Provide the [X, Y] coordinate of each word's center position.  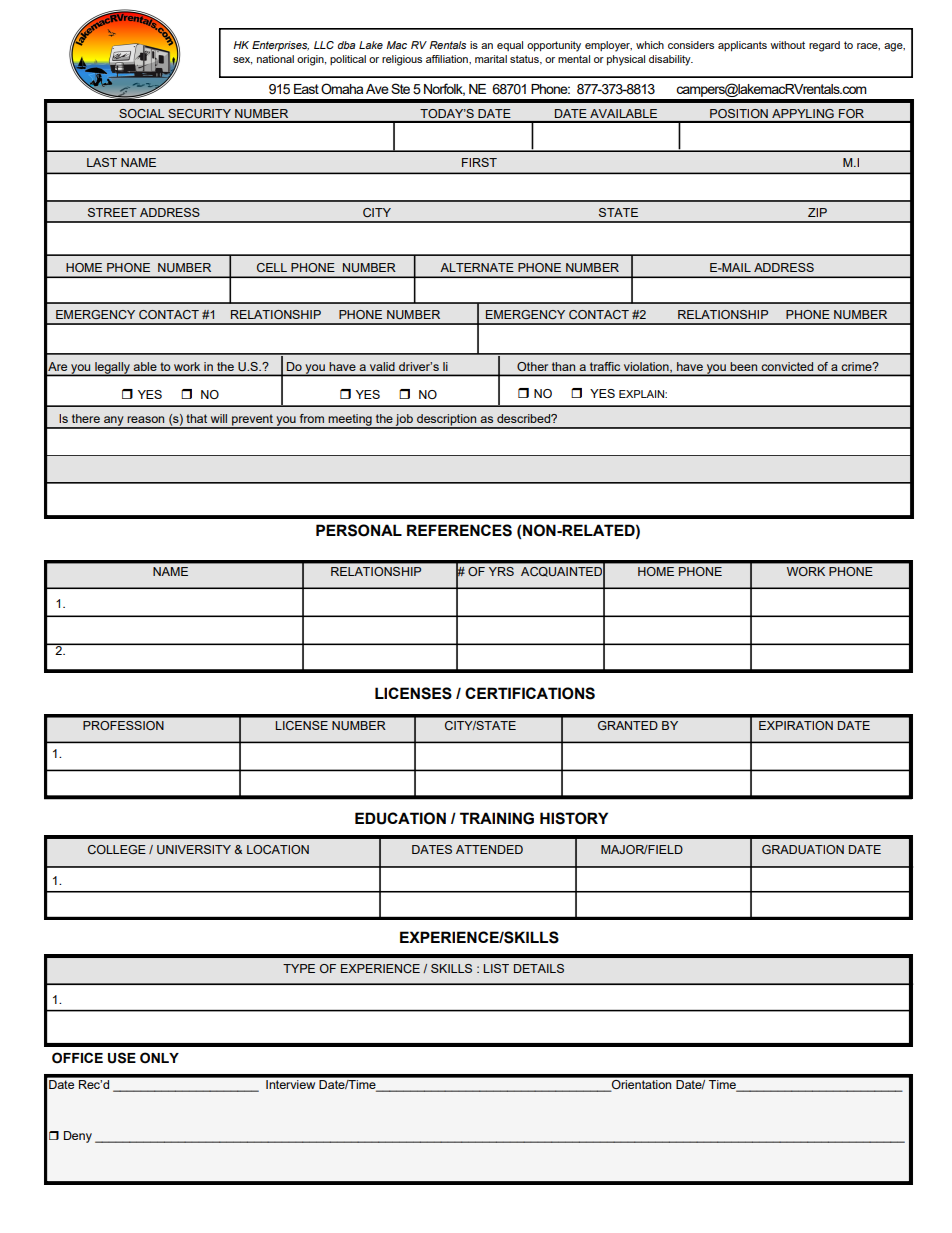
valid [382, 366]
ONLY [159, 1058]
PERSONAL [359, 530]
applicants [742, 46]
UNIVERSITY [194, 849]
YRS [501, 571]
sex [242, 61]
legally [112, 369]
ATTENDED [489, 849]
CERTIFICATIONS [530, 693]
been [744, 366]
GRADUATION [803, 849]
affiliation [448, 59]
